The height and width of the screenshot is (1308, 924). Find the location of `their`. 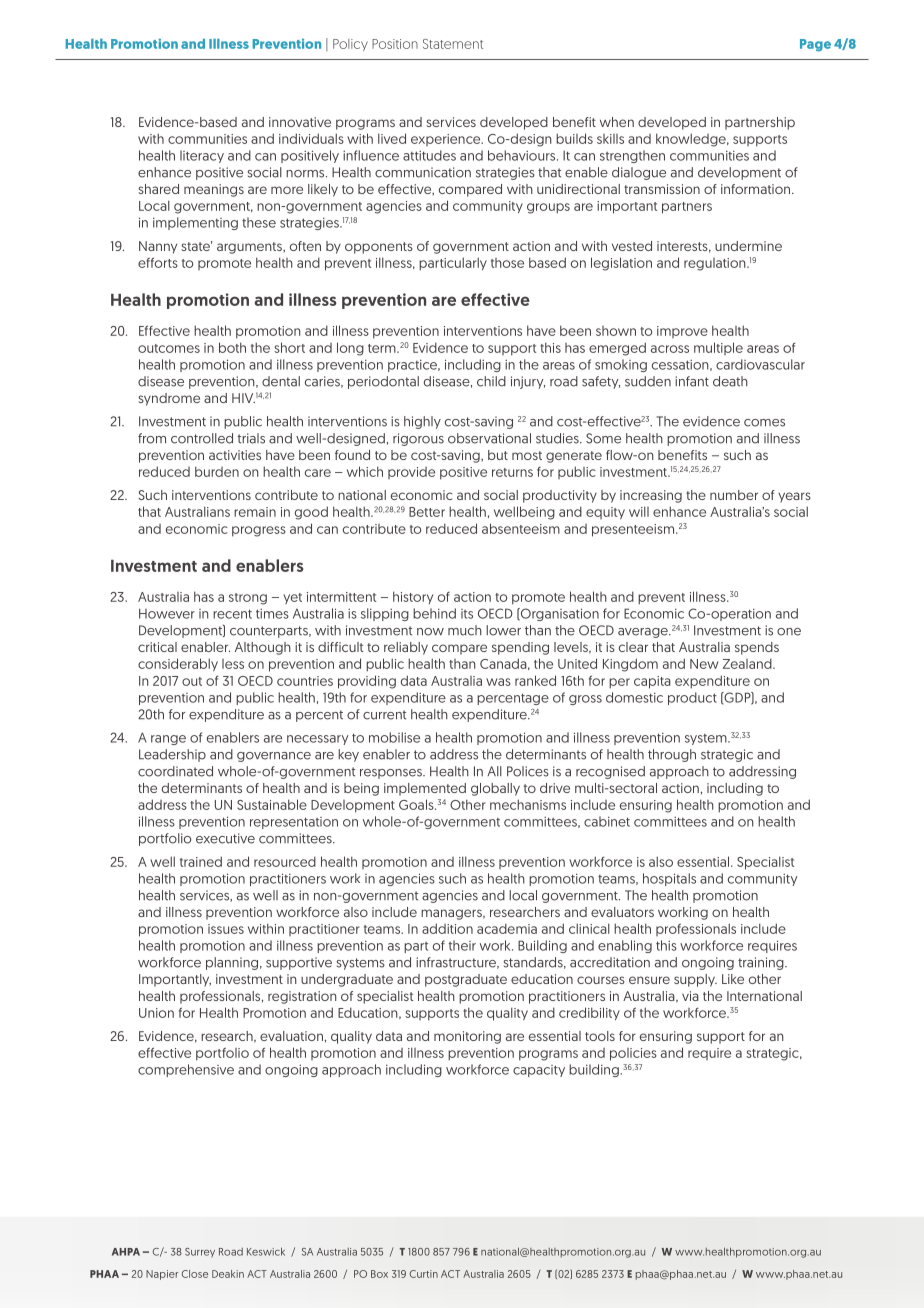

their is located at coordinates (462, 945).
